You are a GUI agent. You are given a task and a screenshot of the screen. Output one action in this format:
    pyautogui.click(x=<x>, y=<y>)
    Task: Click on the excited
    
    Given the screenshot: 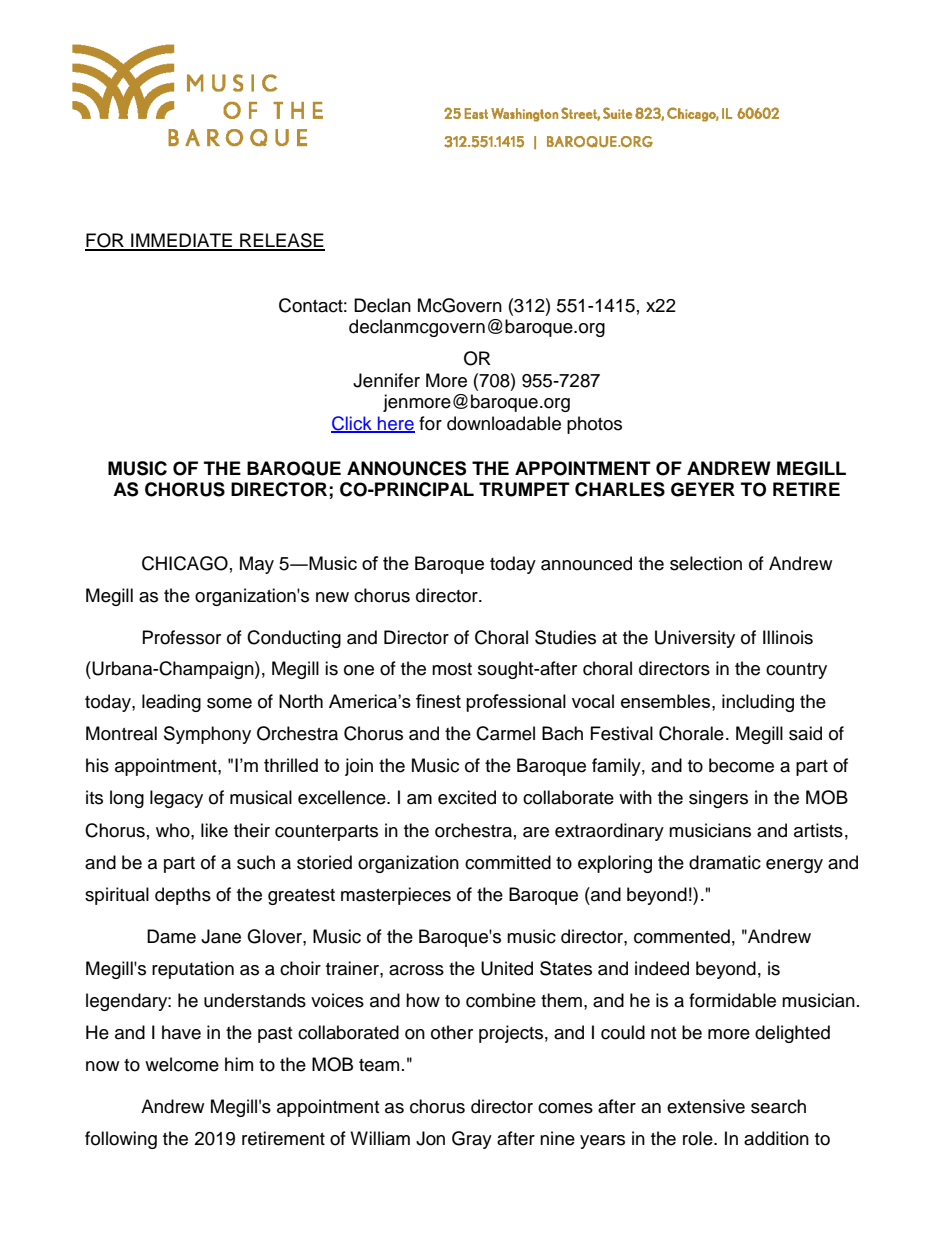 What is the action you would take?
    pyautogui.click(x=467, y=797)
